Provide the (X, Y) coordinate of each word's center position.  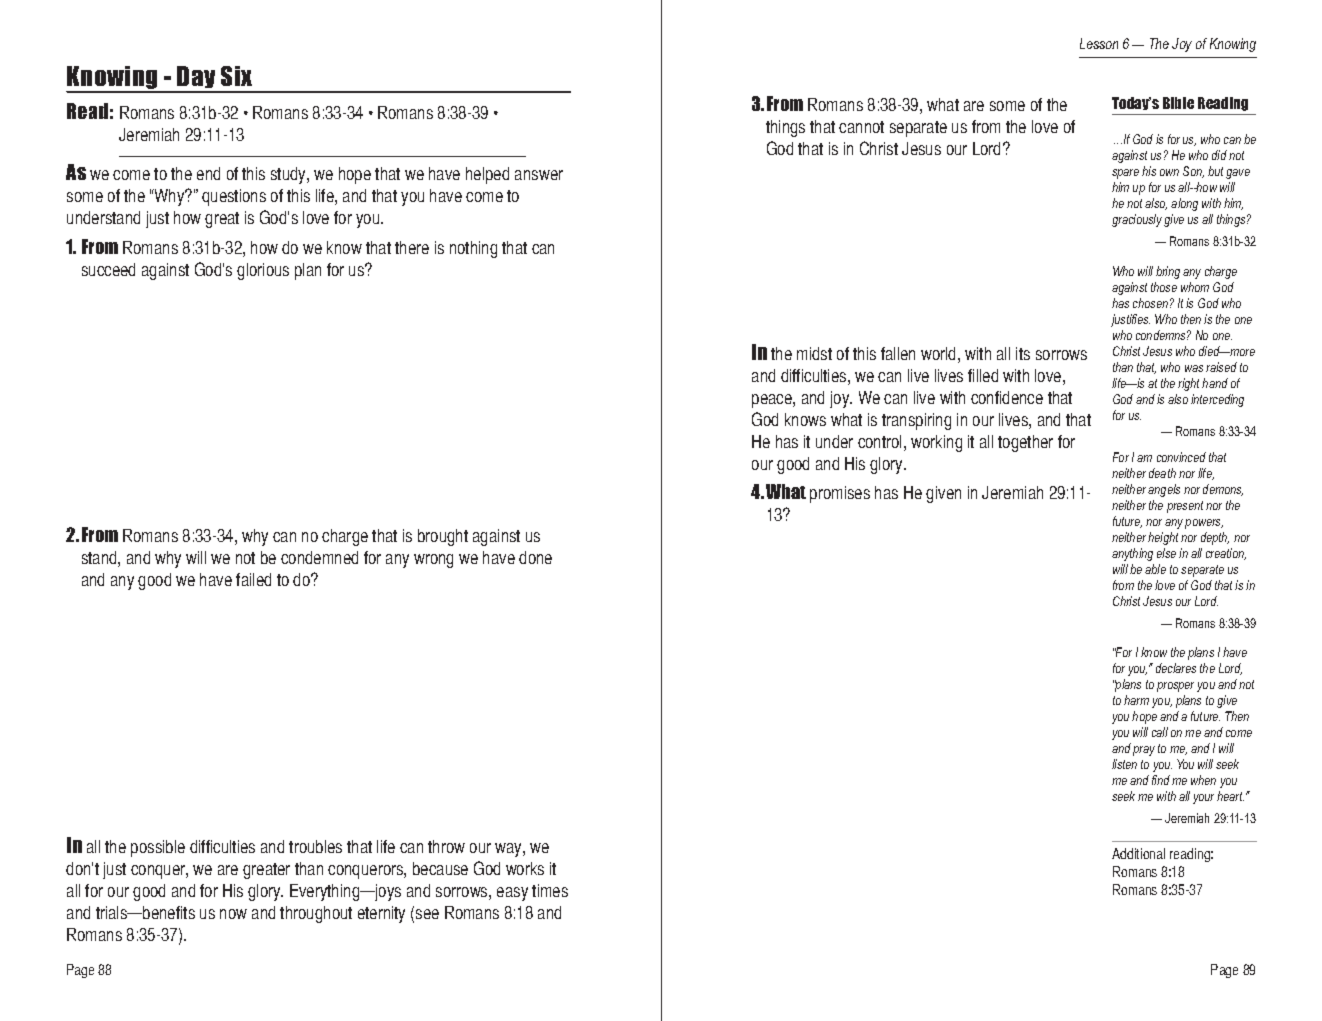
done (535, 557)
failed (253, 579)
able (1155, 569)
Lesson (1099, 43)
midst (814, 353)
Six (236, 76)
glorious (263, 271)
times (550, 890)
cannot (861, 127)
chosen (1150, 303)
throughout (316, 914)
